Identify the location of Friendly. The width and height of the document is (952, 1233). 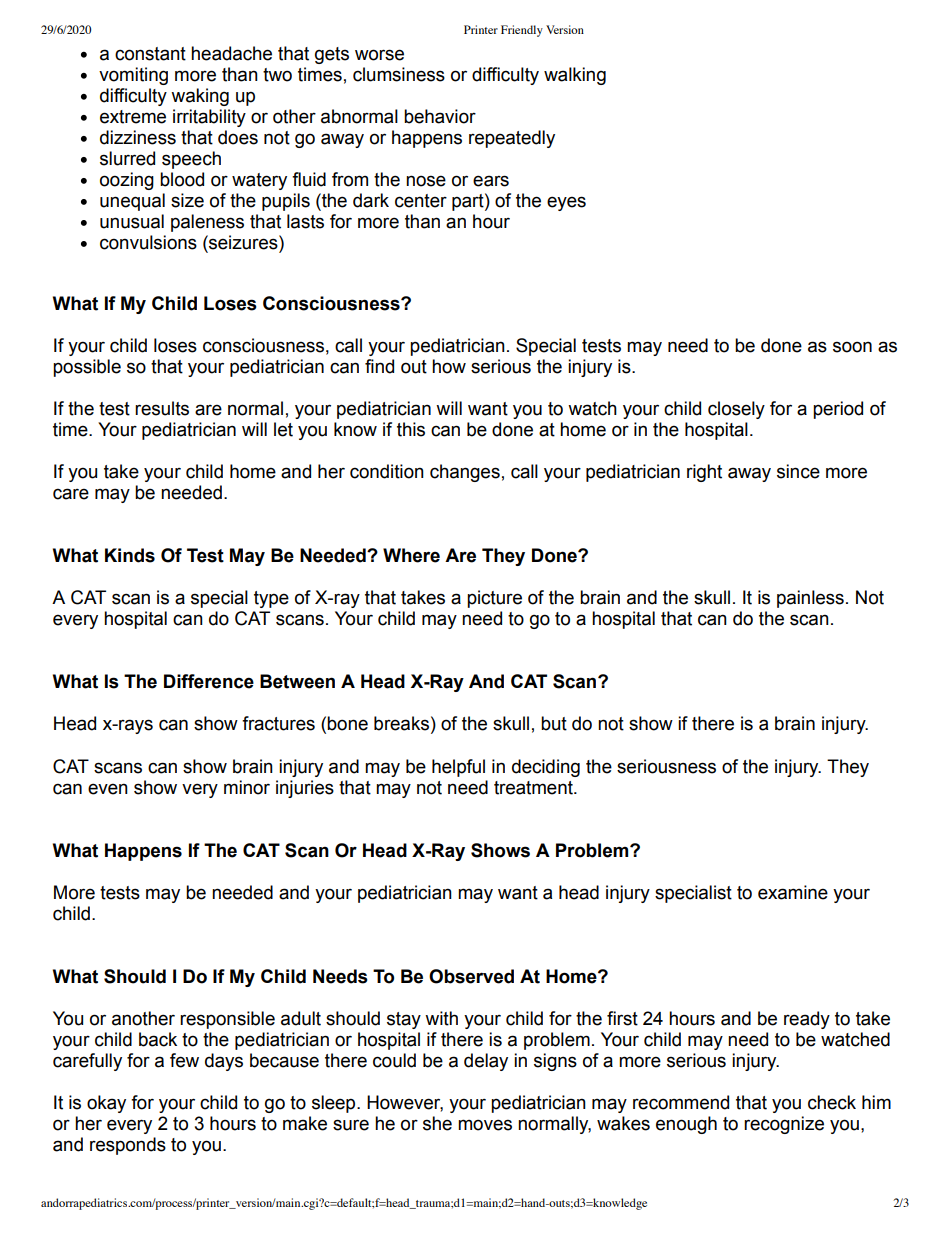
(522, 31).
